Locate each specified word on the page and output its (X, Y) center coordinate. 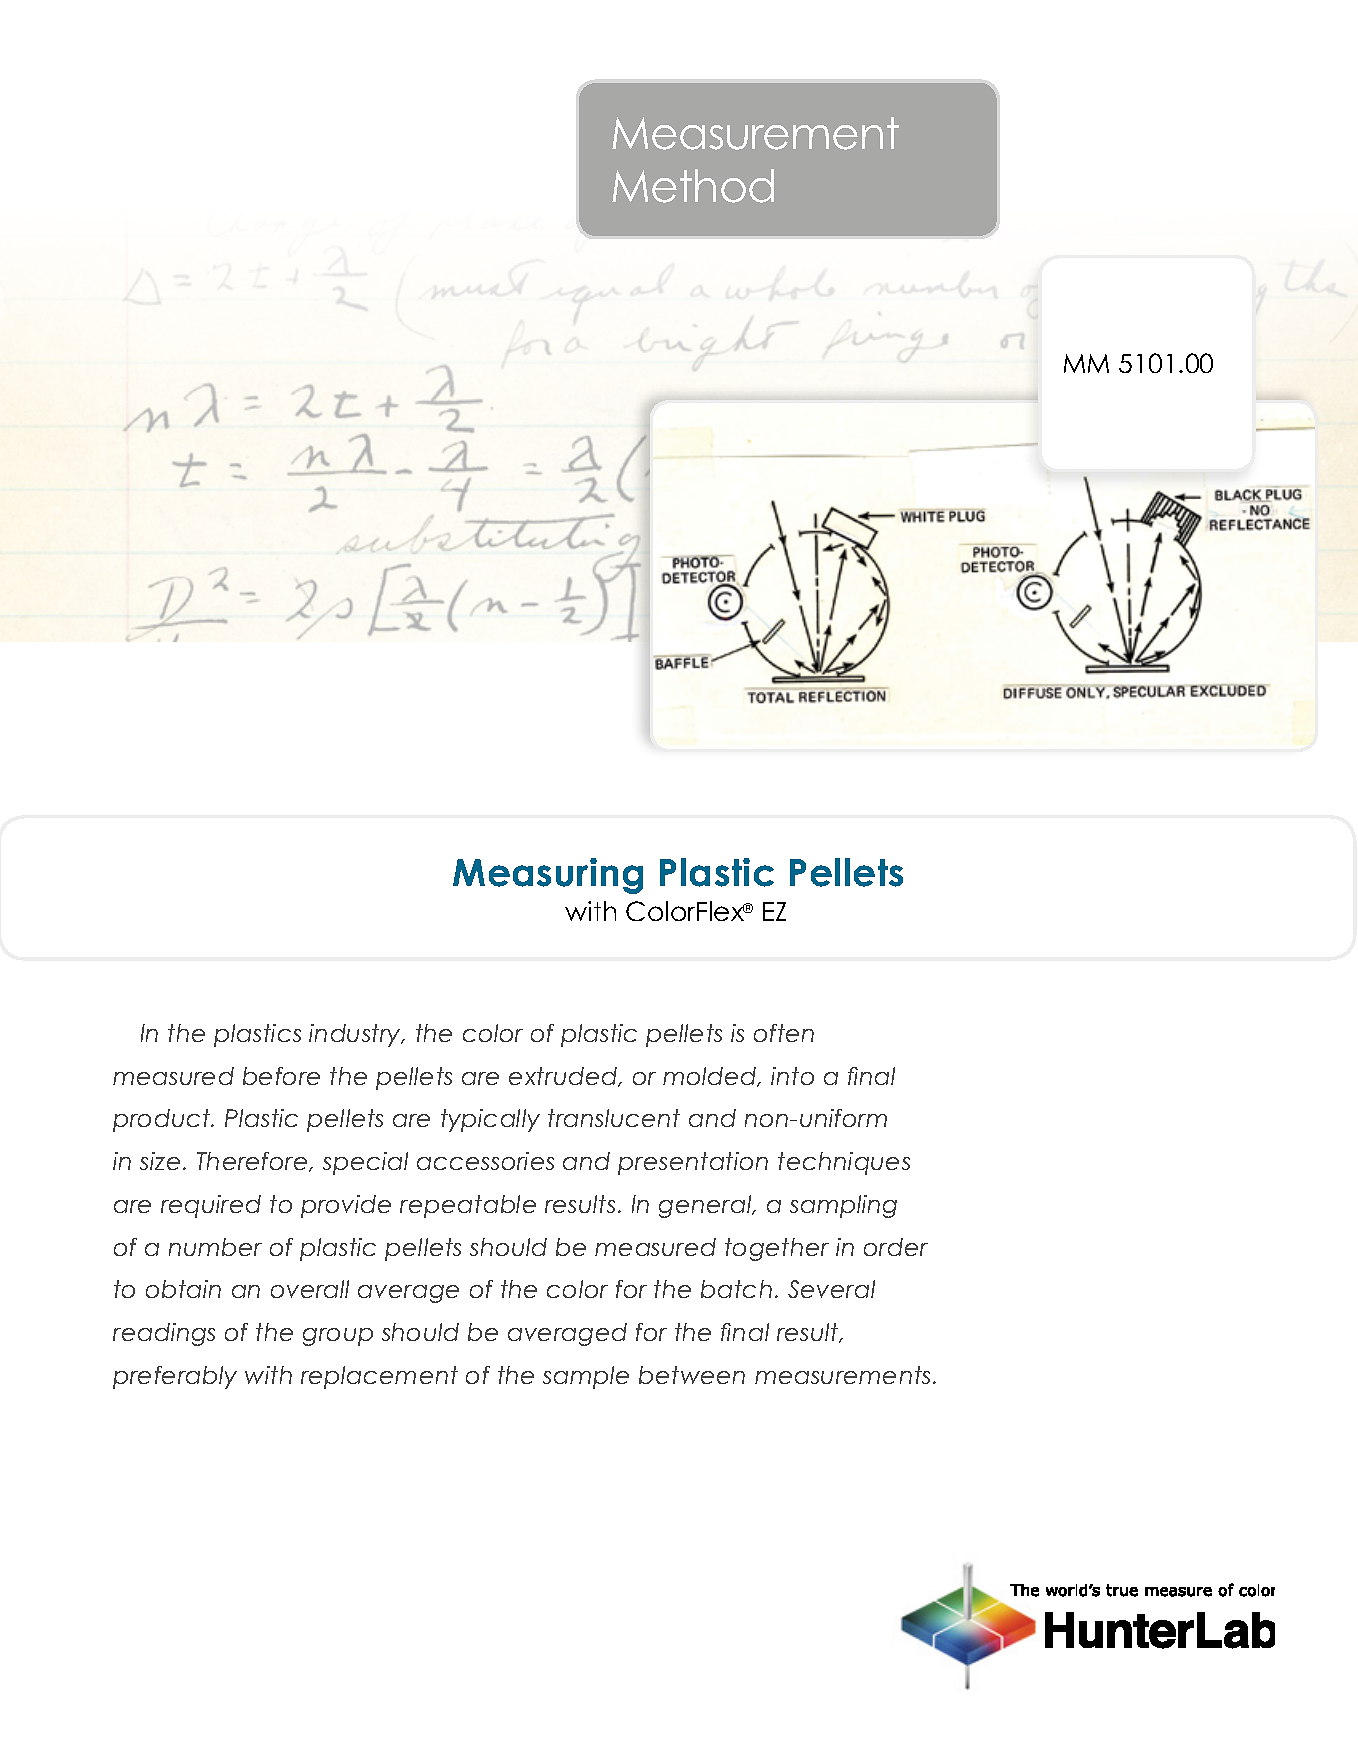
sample (586, 1377)
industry (356, 1035)
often (784, 1033)
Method (693, 186)
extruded (564, 1077)
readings (164, 1334)
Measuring (548, 876)
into (792, 1076)
